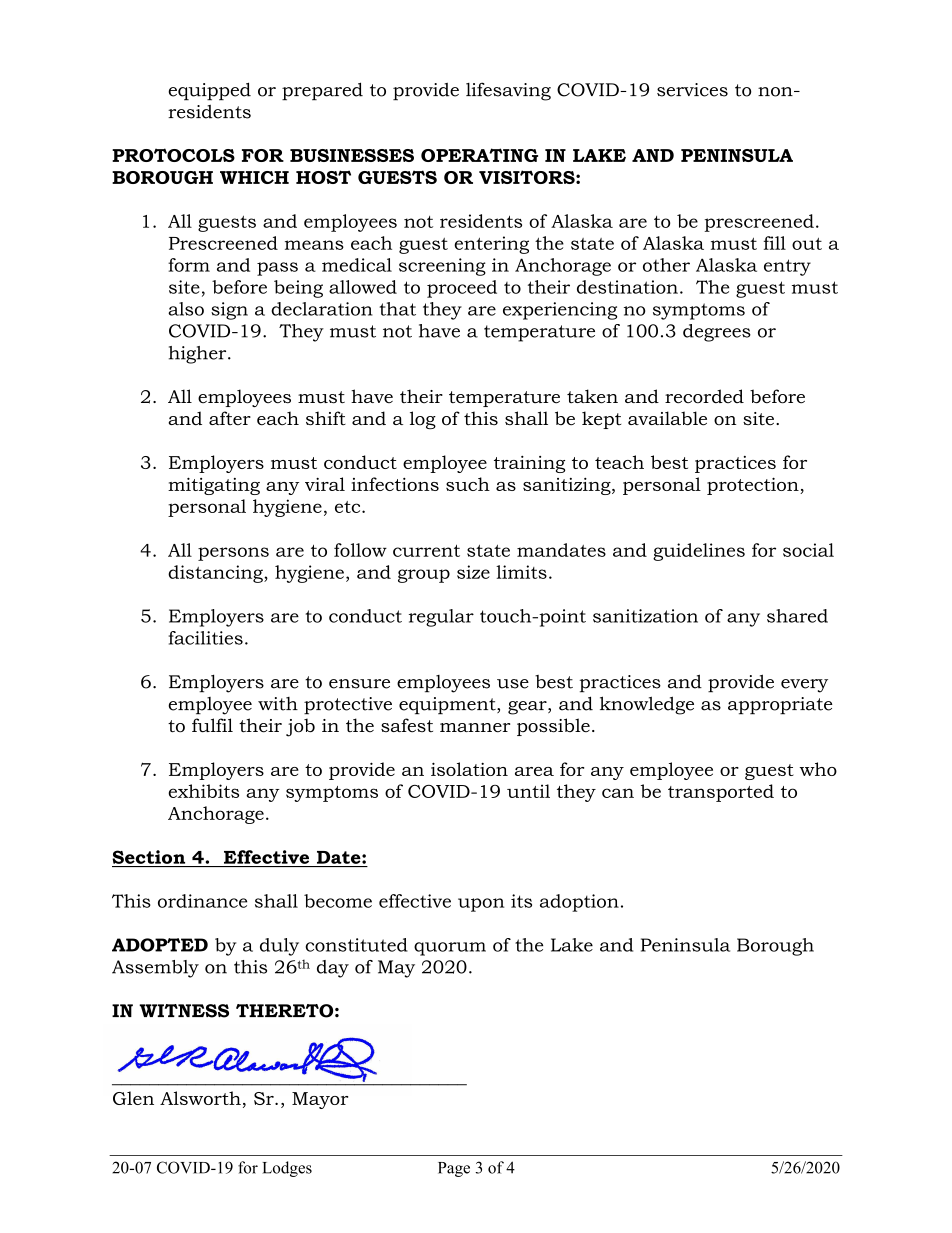 This screenshot has width=952, height=1233. I want to click on facilities, so click(205, 638).
